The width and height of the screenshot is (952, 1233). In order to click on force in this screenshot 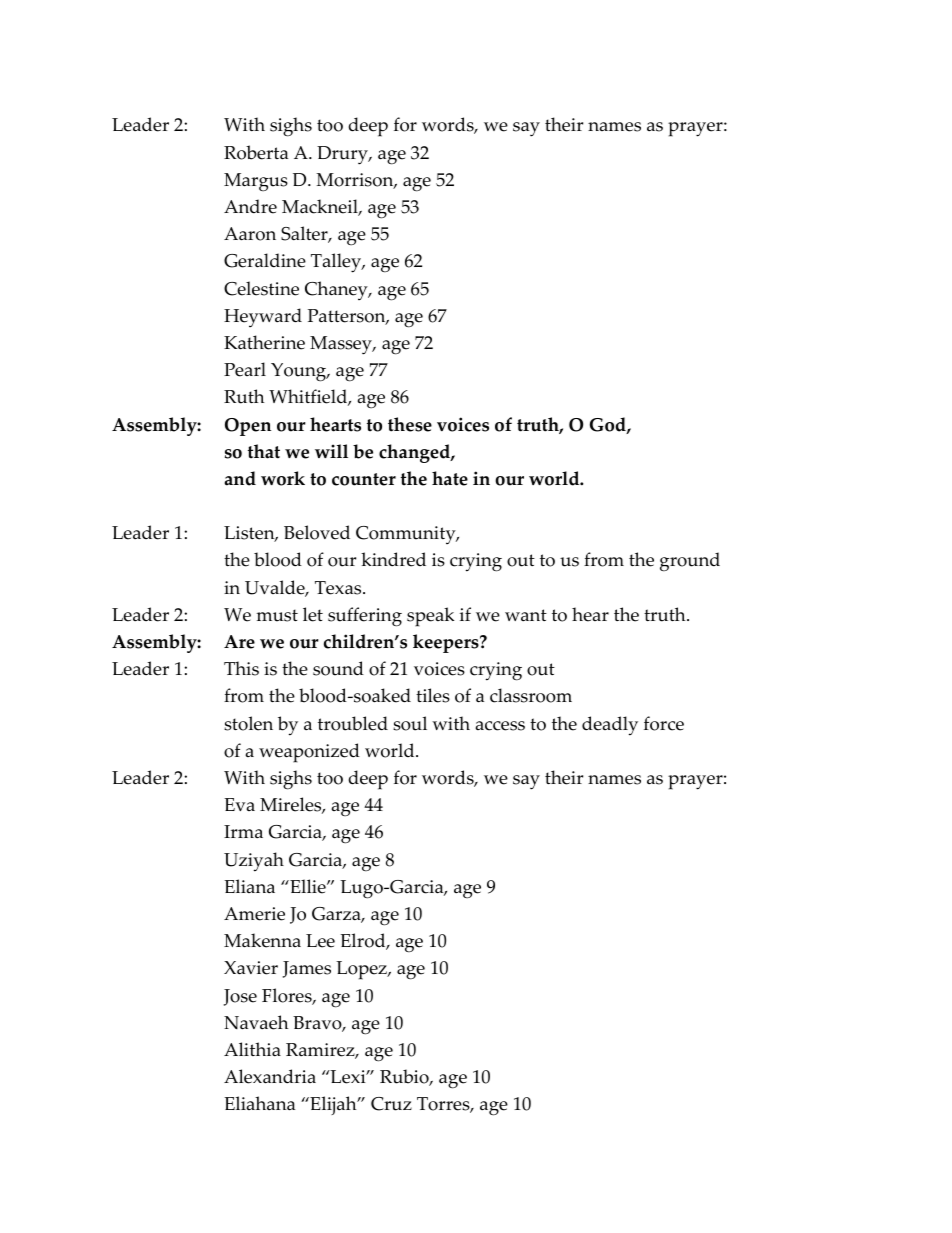, I will do `click(664, 723)`.
